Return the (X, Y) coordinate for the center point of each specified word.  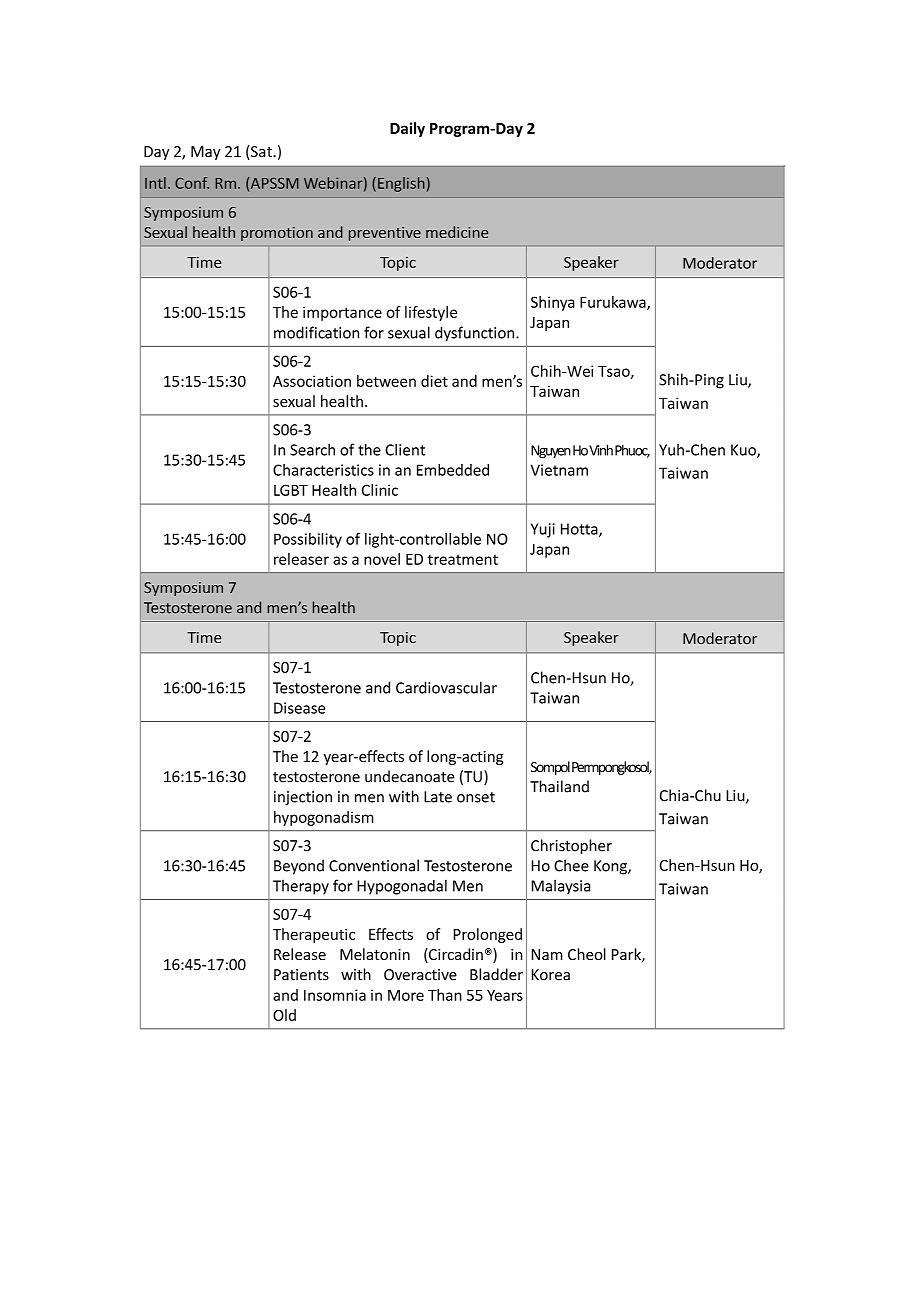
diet (434, 381)
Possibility (308, 540)
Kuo (744, 451)
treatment (462, 559)
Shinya (553, 303)
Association (312, 381)
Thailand (559, 786)
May (205, 153)
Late (438, 797)
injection (303, 798)
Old (284, 1015)
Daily (407, 129)
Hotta (580, 530)
